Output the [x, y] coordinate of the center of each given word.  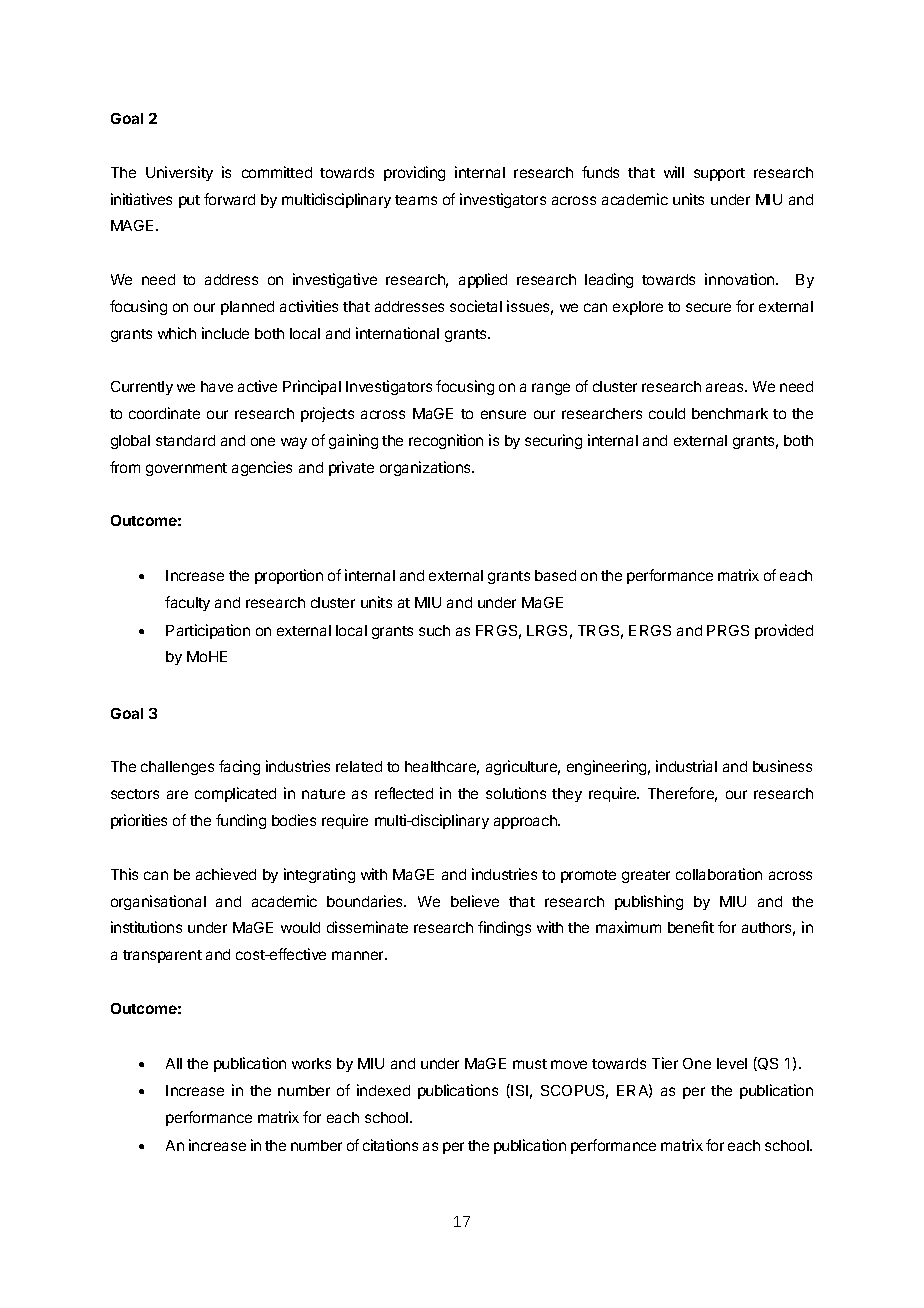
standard [185, 440]
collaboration [719, 874]
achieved [226, 874]
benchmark [730, 413]
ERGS [650, 630]
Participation [208, 631]
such [434, 630]
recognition [446, 441]
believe [475, 901]
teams [416, 200]
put [189, 201]
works [311, 1063]
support [719, 174]
